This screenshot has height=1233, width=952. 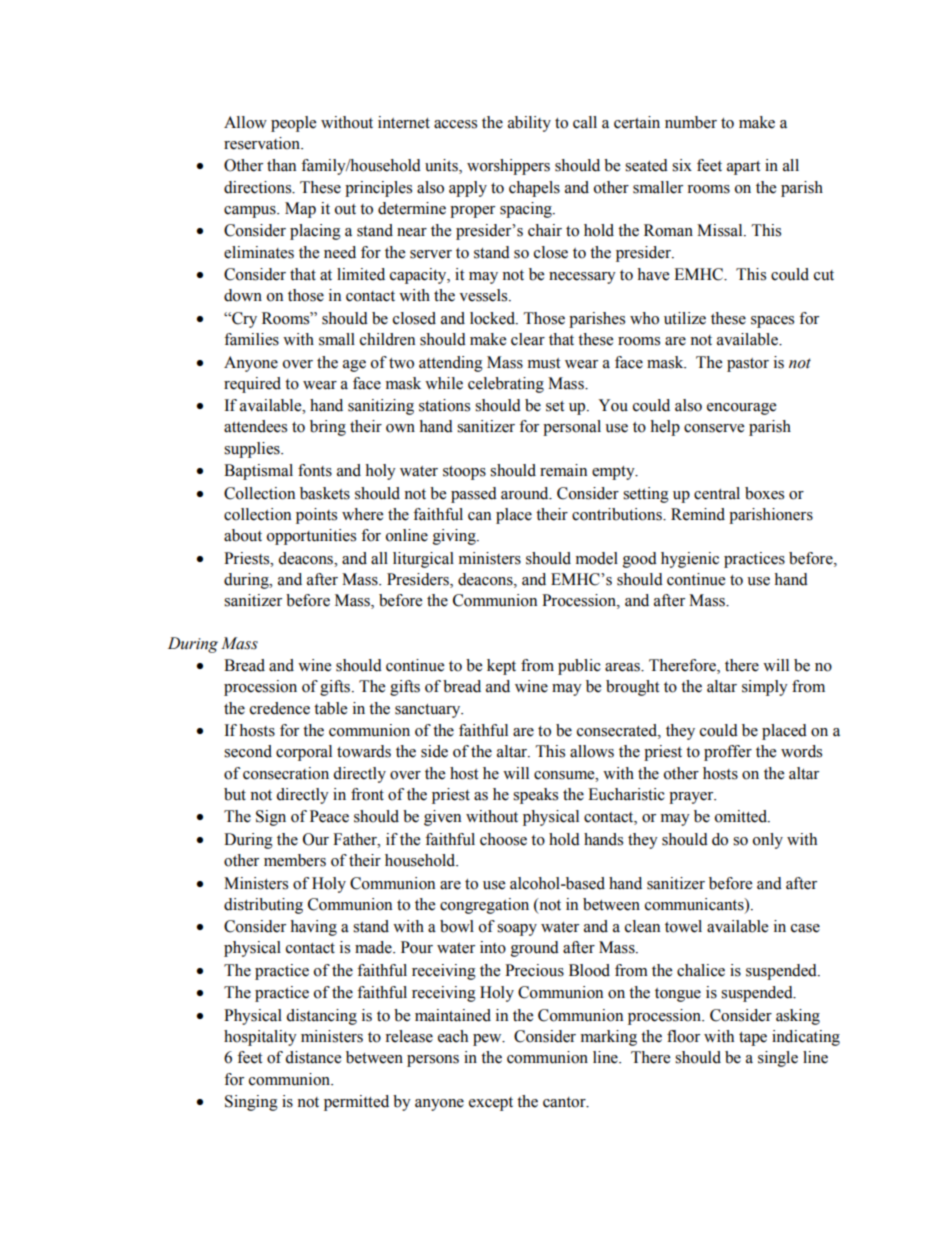 What do you see at coordinates (508, 167) in the screenshot?
I see `worshippers` at bounding box center [508, 167].
